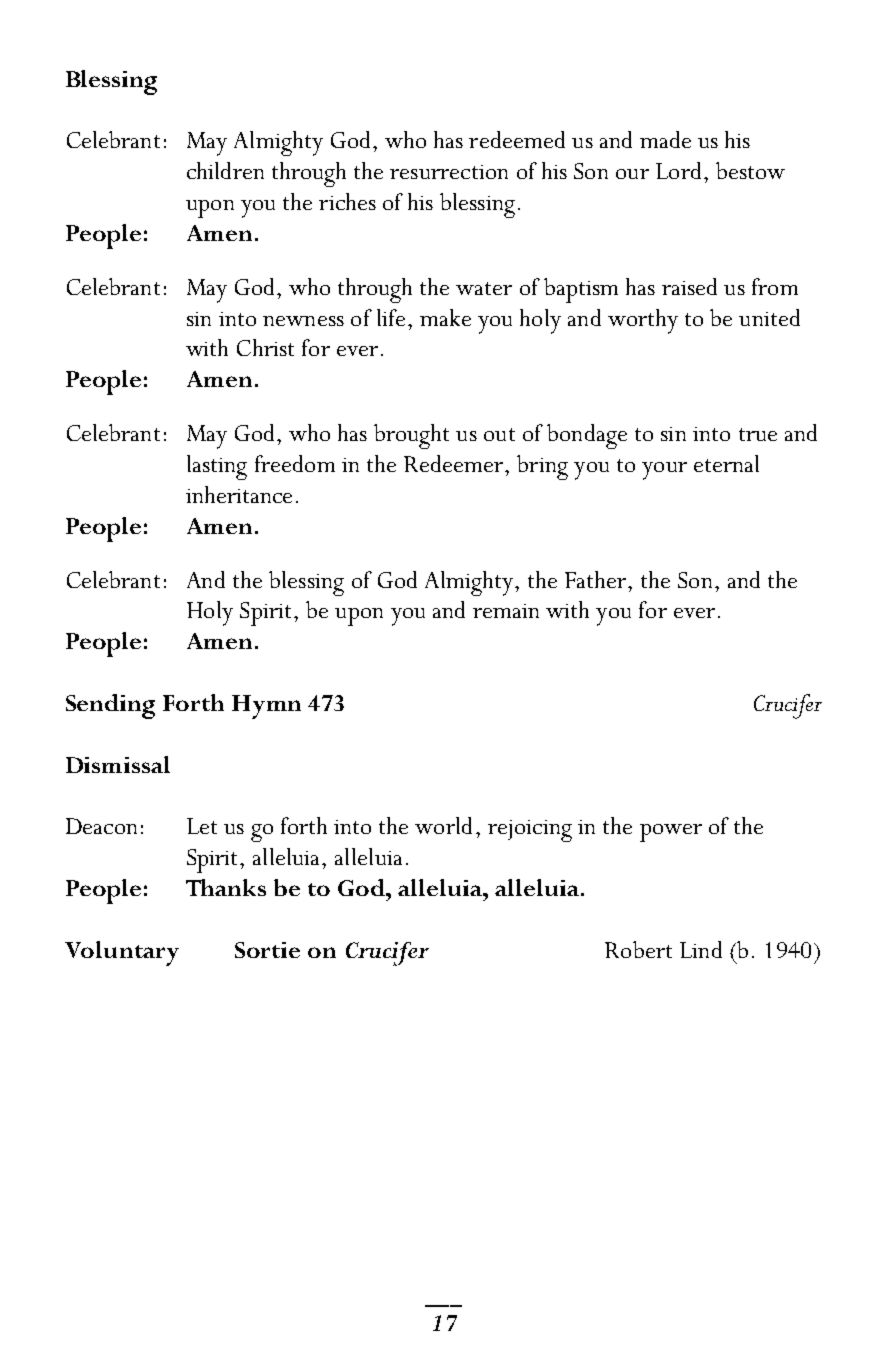 This page has width=887, height=1372. What do you see at coordinates (225, 170) in the page?
I see `children` at bounding box center [225, 170].
